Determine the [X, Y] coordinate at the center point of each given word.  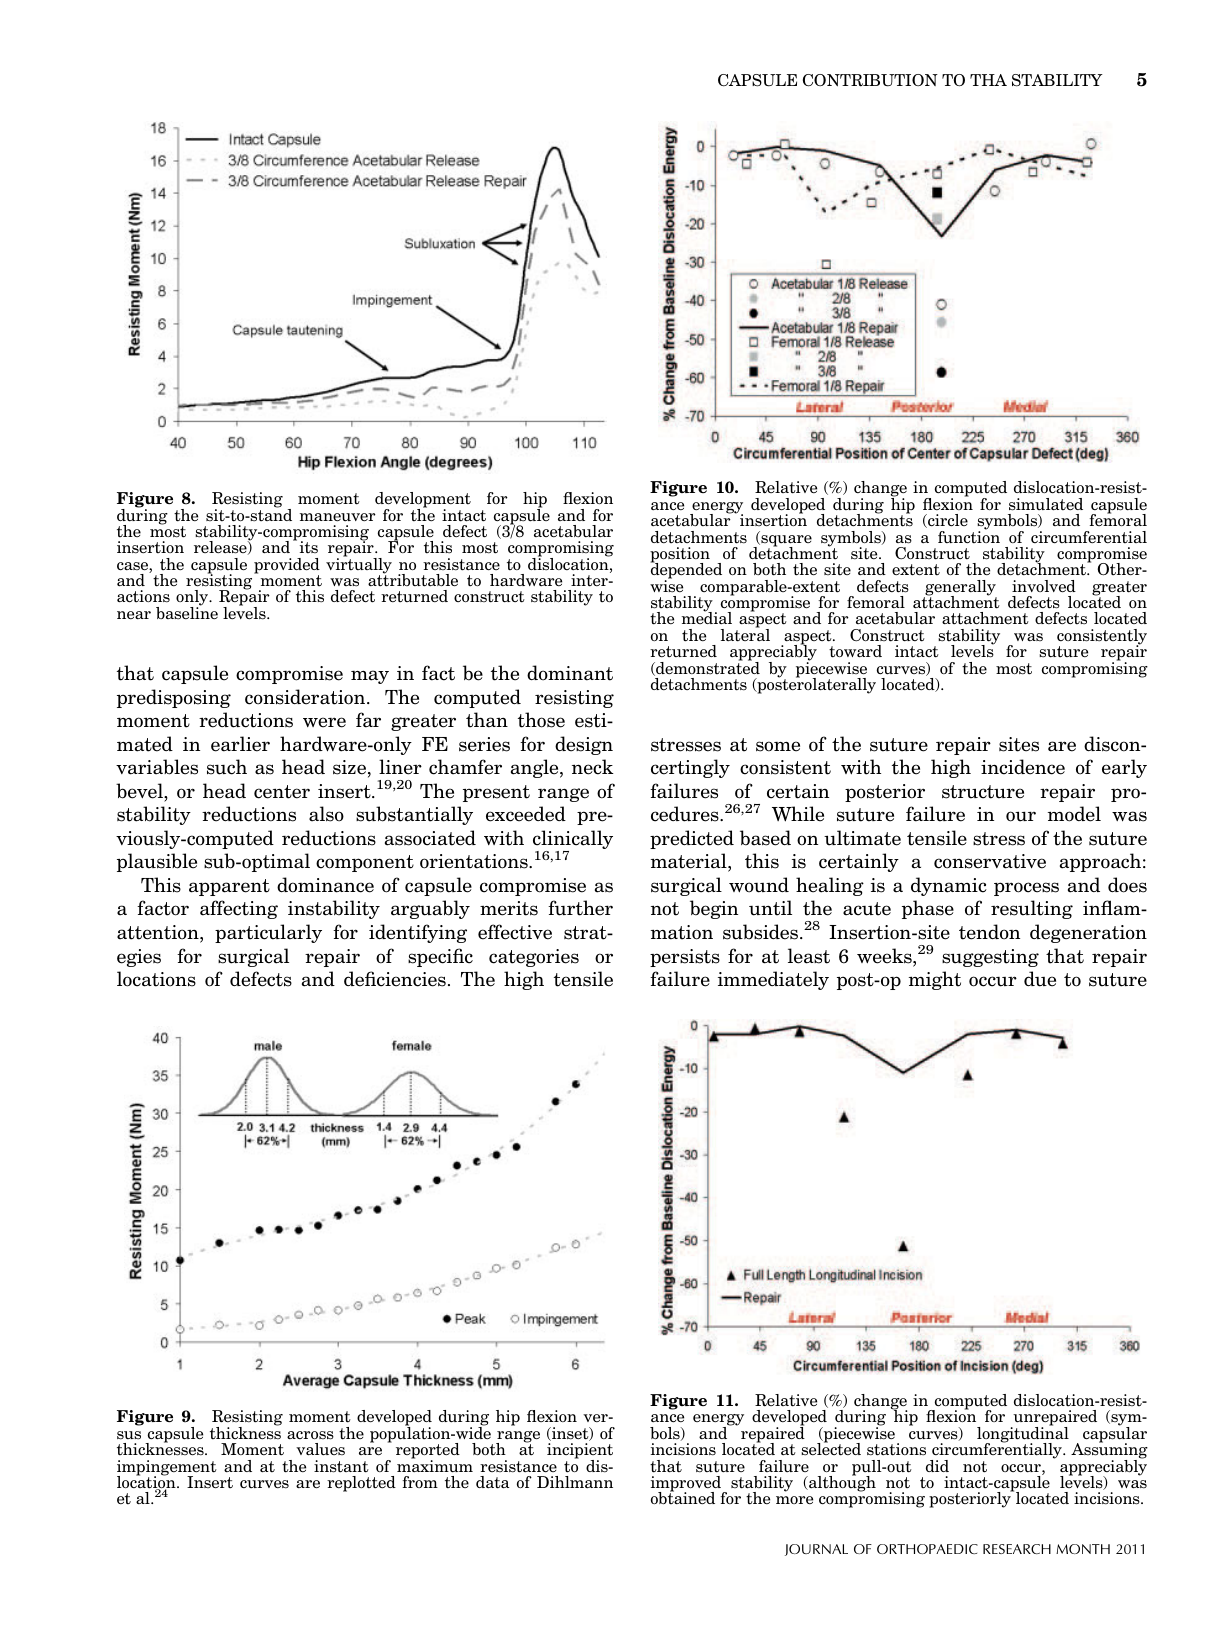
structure [983, 792]
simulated [1046, 504]
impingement [167, 1469]
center [282, 792]
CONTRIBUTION [870, 80]
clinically [573, 841]
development [423, 501]
